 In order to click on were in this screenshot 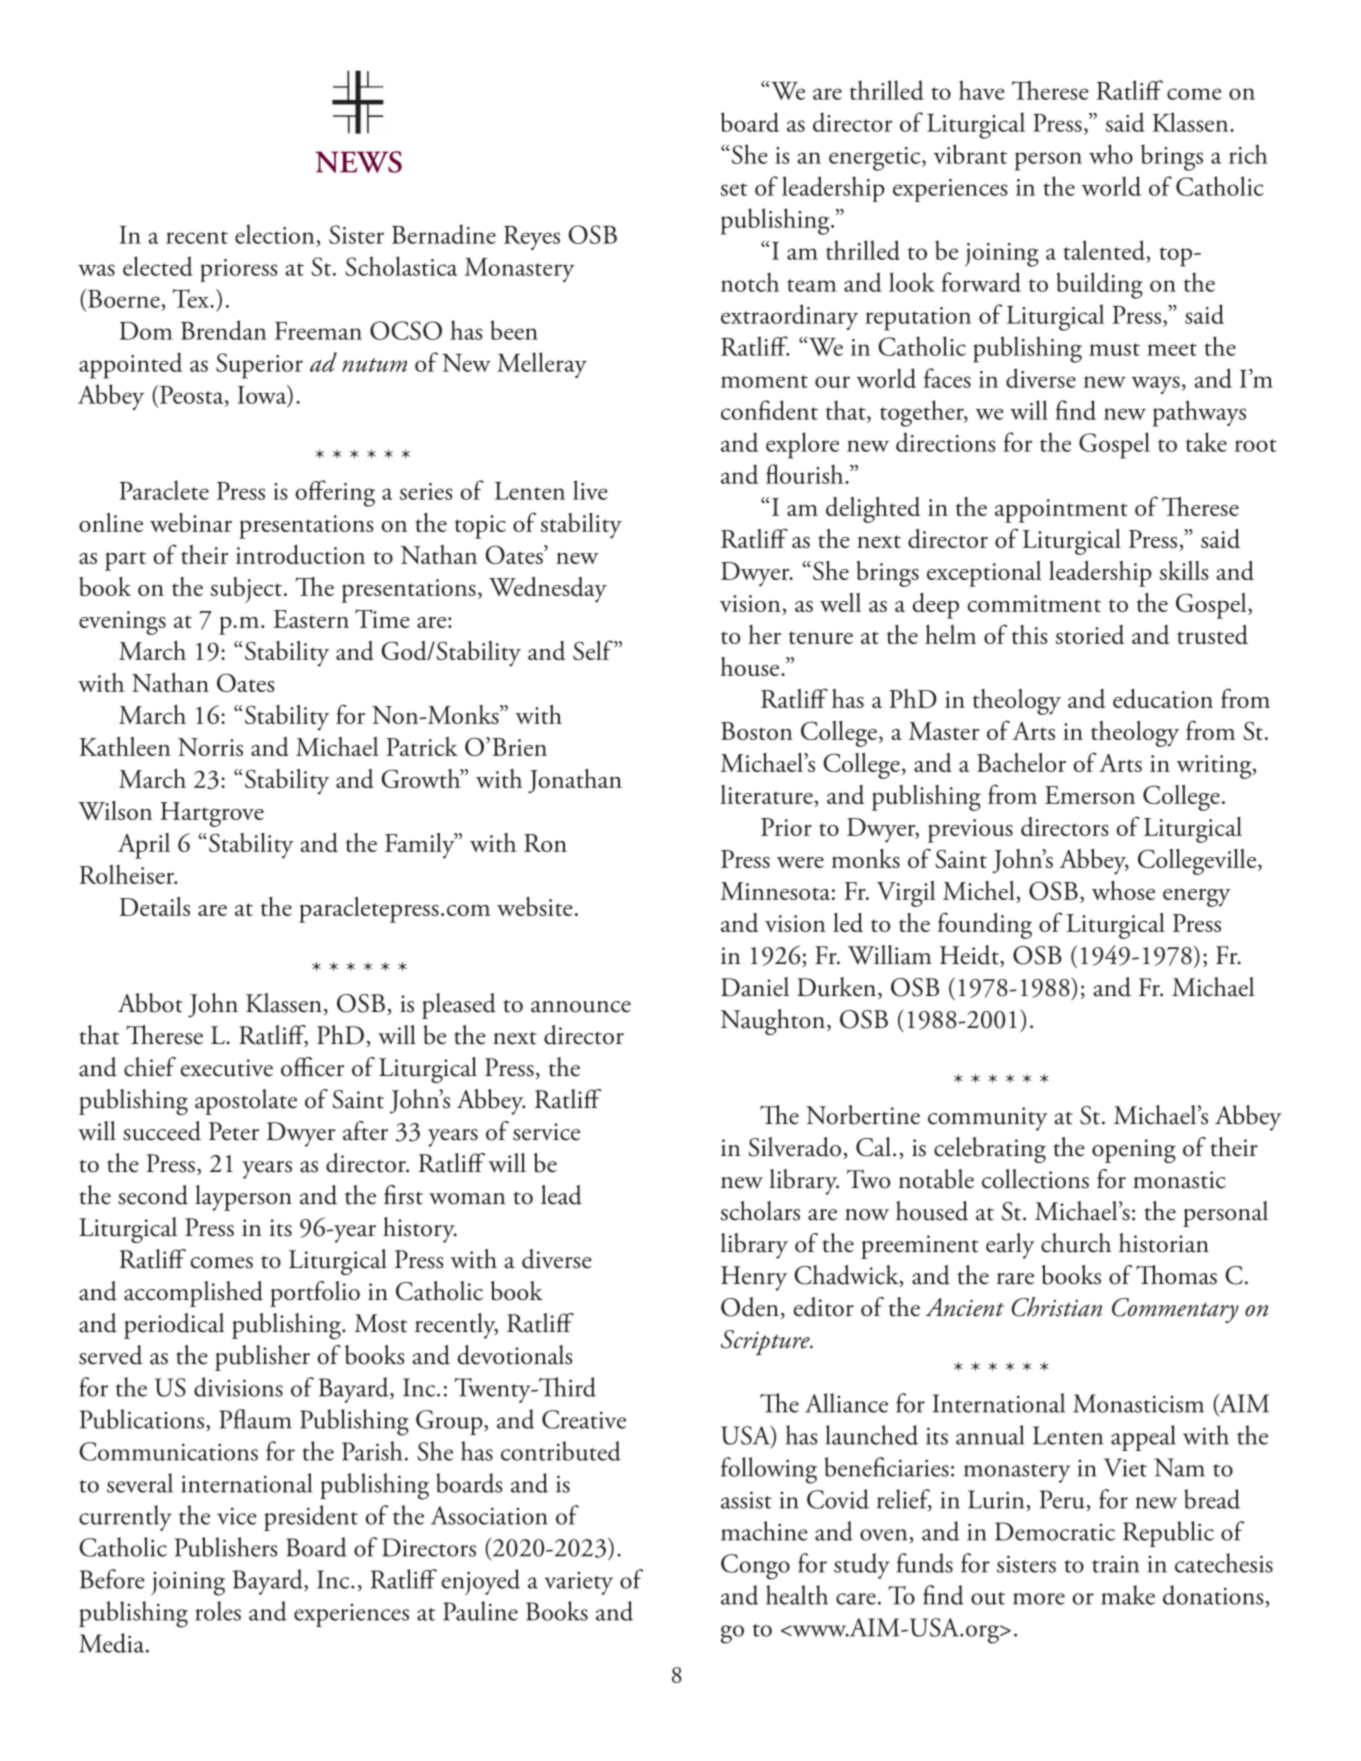, I will do `click(800, 862)`.
